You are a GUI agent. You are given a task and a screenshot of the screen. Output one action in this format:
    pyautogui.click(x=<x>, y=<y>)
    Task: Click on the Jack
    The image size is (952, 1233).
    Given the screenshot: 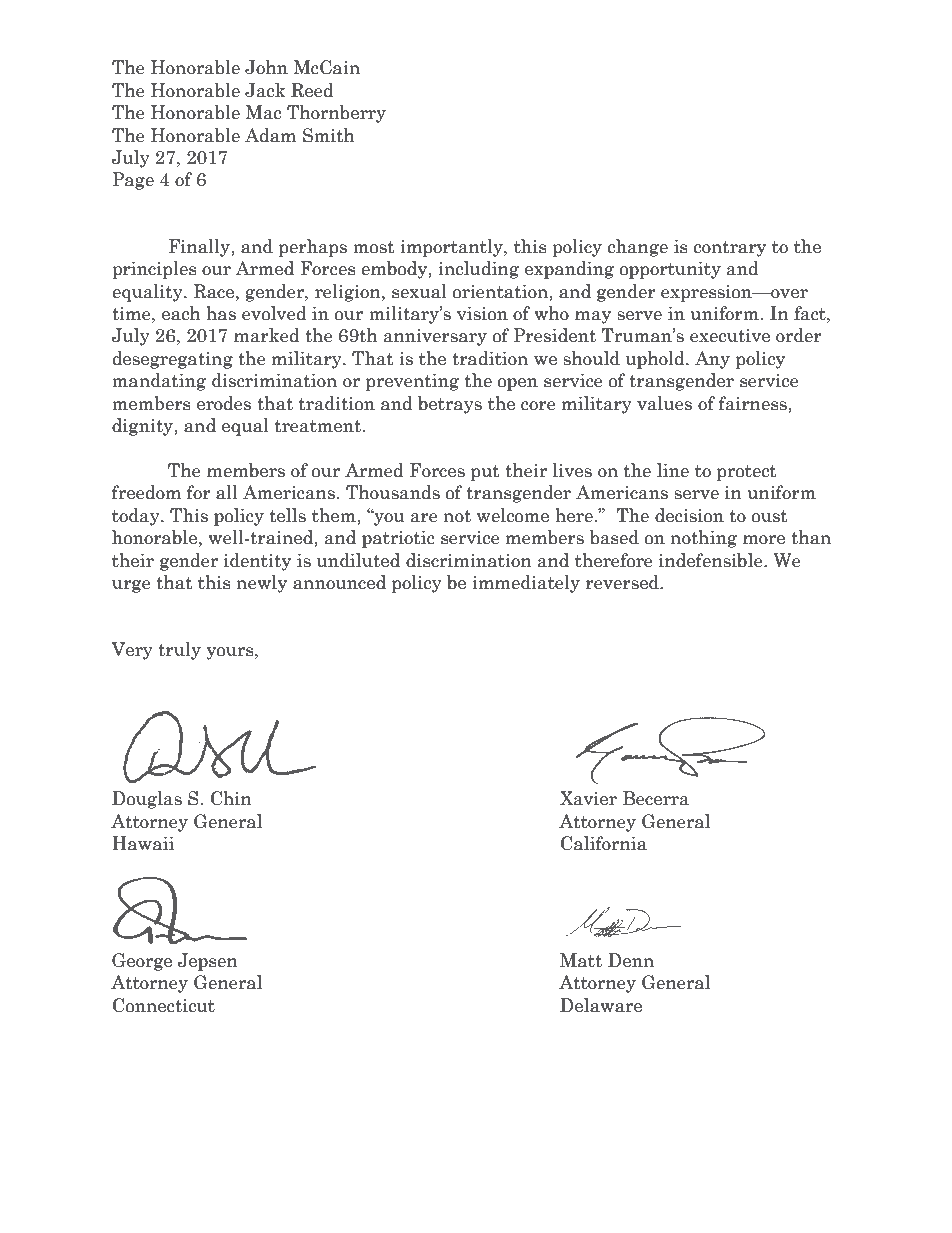 What is the action you would take?
    pyautogui.click(x=265, y=90)
